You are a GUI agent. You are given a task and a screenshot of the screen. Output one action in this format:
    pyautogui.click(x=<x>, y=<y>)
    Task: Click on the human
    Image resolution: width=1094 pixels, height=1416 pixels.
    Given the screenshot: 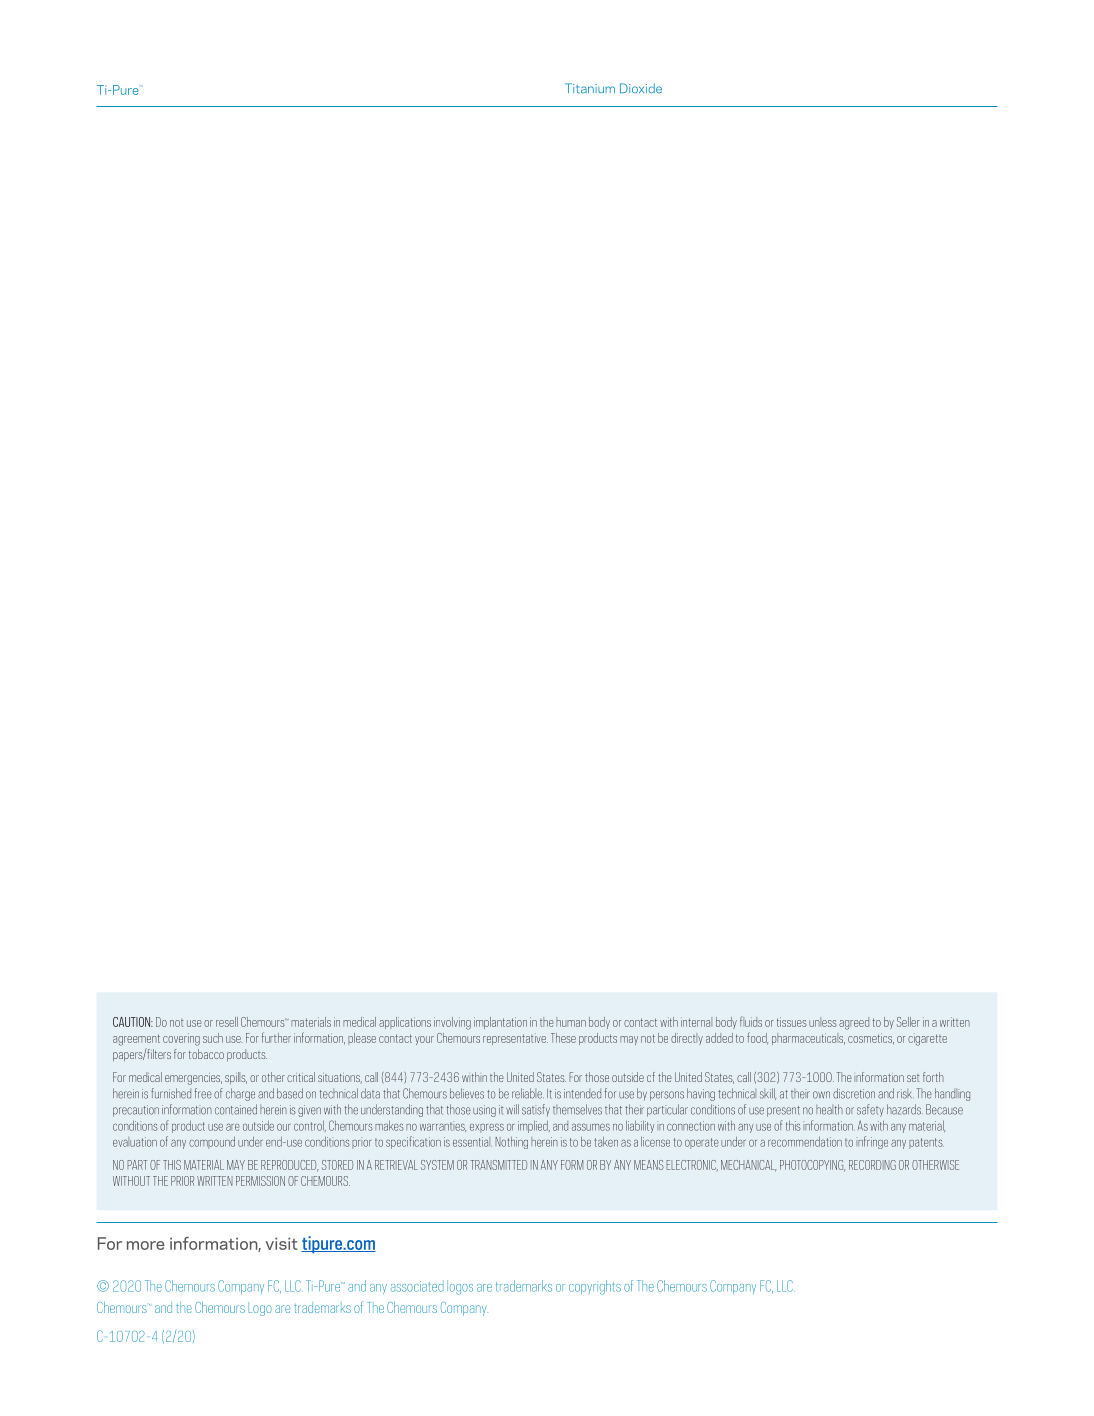 What is the action you would take?
    pyautogui.click(x=571, y=1022)
